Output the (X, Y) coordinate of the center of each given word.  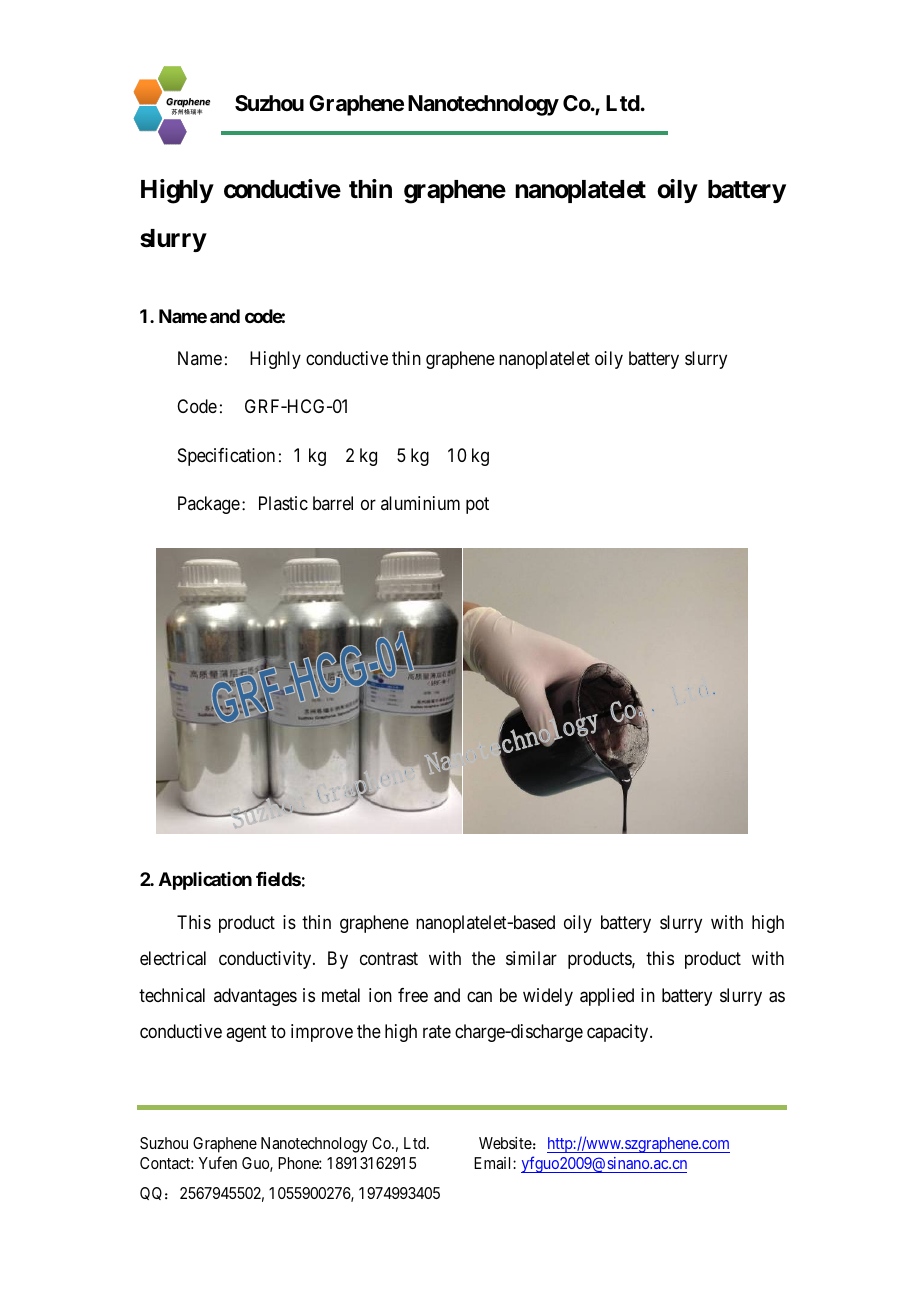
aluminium (420, 503)
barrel (333, 503)
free (413, 995)
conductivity (266, 960)
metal (341, 995)
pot (477, 505)
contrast (389, 959)
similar (531, 958)
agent (246, 1033)
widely (548, 997)
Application (205, 881)
